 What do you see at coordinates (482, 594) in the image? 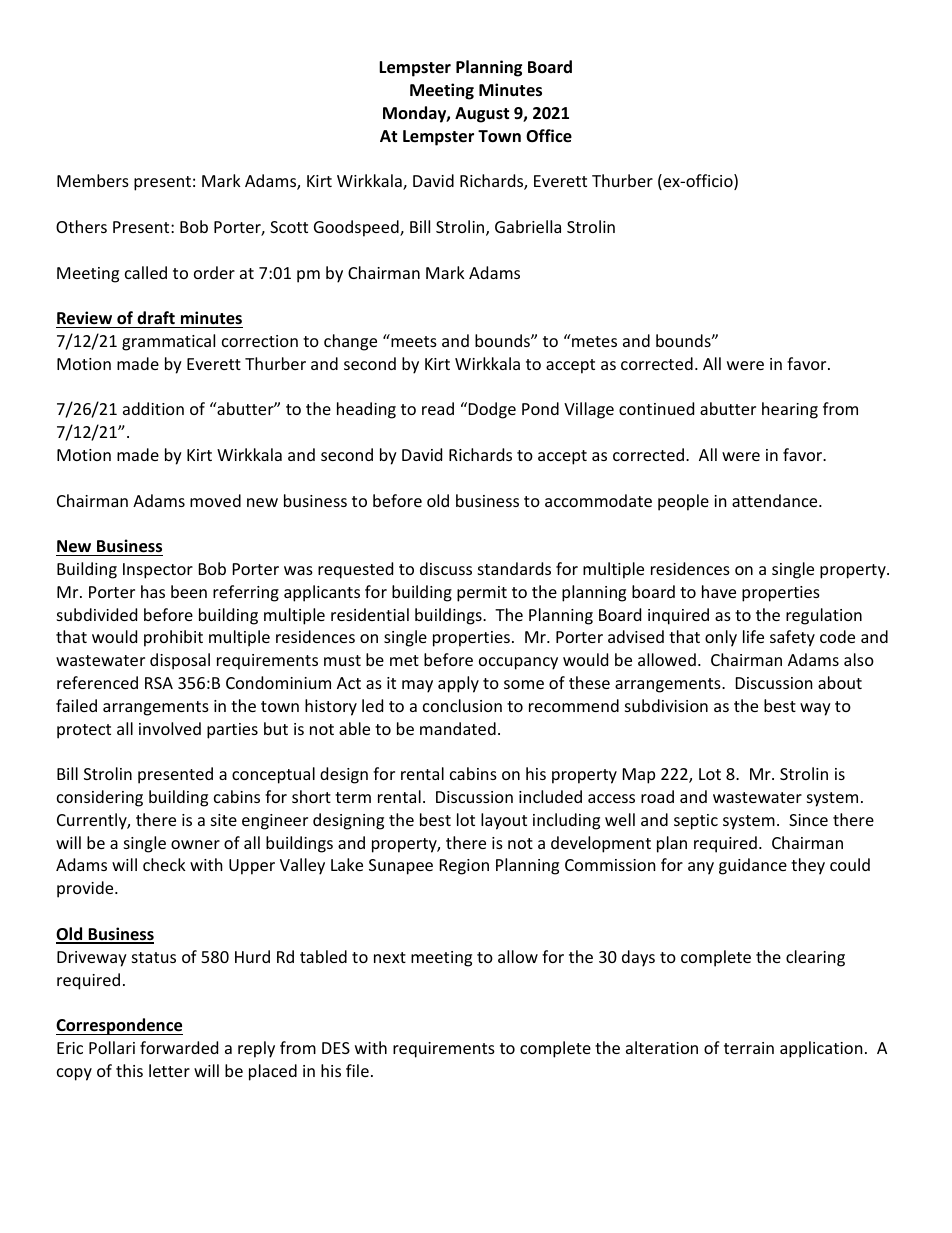
I see `permit` at bounding box center [482, 594].
